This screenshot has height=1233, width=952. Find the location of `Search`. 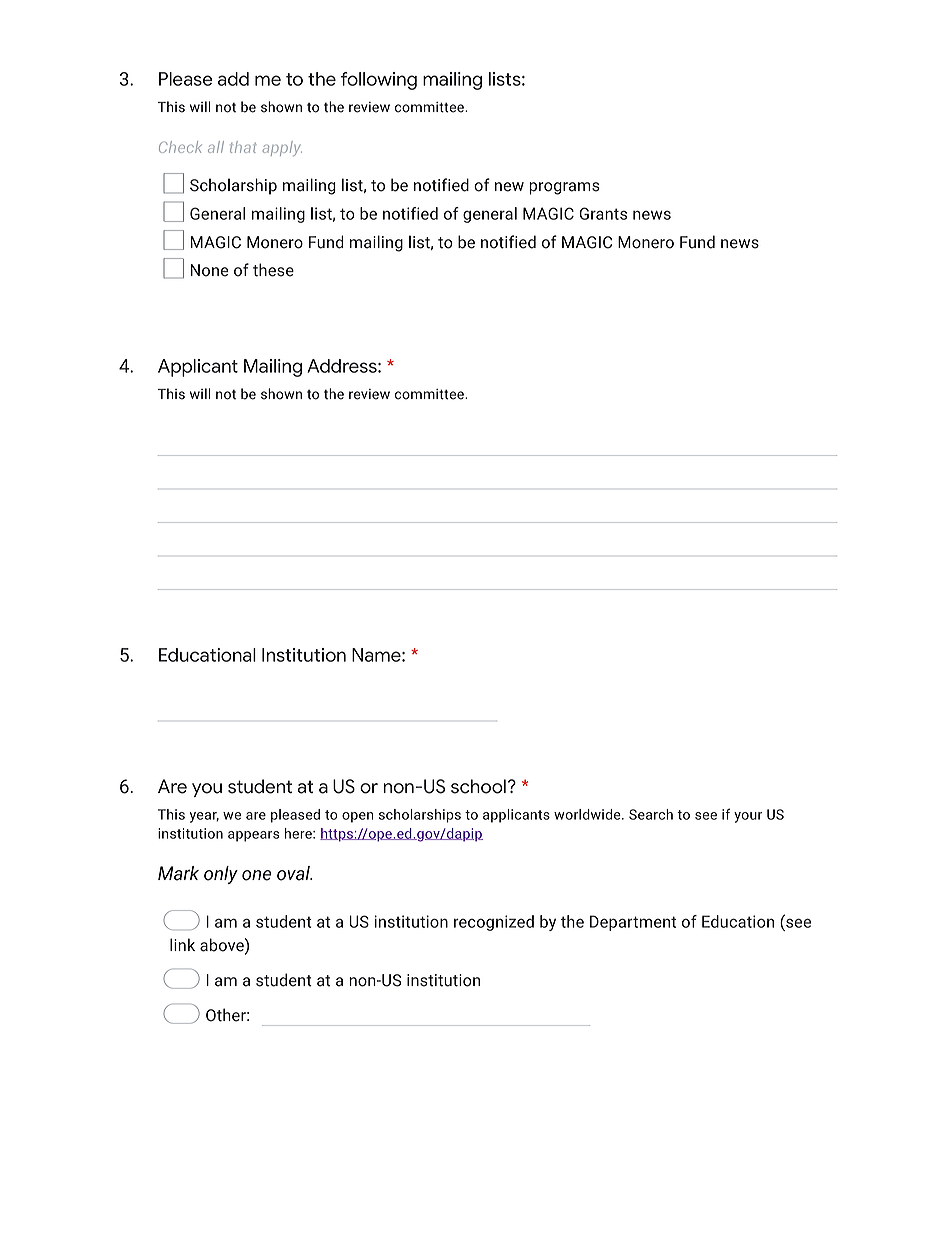

Search is located at coordinates (651, 814).
